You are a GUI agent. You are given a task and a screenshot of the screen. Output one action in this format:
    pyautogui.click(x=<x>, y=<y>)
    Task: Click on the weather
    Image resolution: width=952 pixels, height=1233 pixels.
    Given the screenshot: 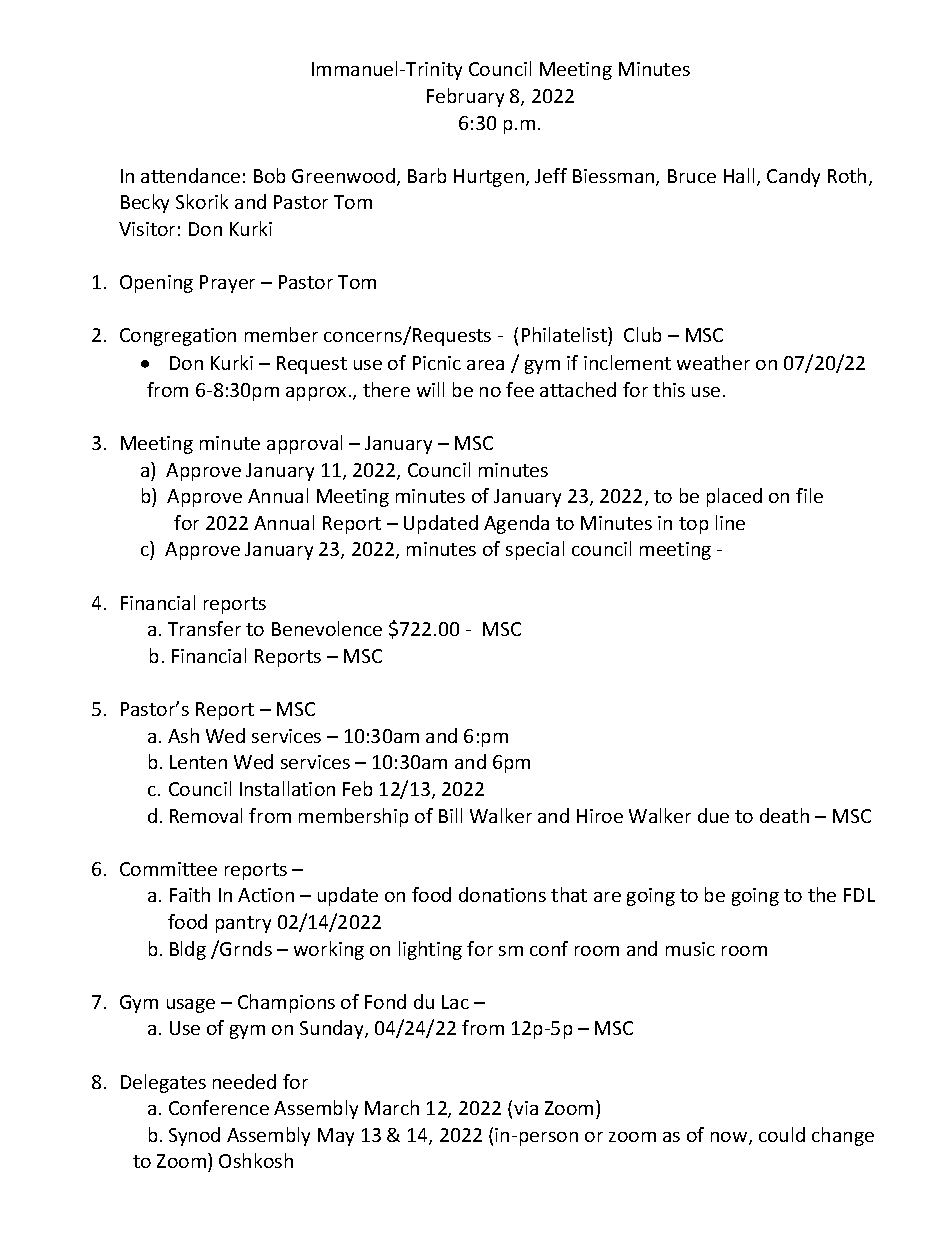 What is the action you would take?
    pyautogui.click(x=713, y=362)
